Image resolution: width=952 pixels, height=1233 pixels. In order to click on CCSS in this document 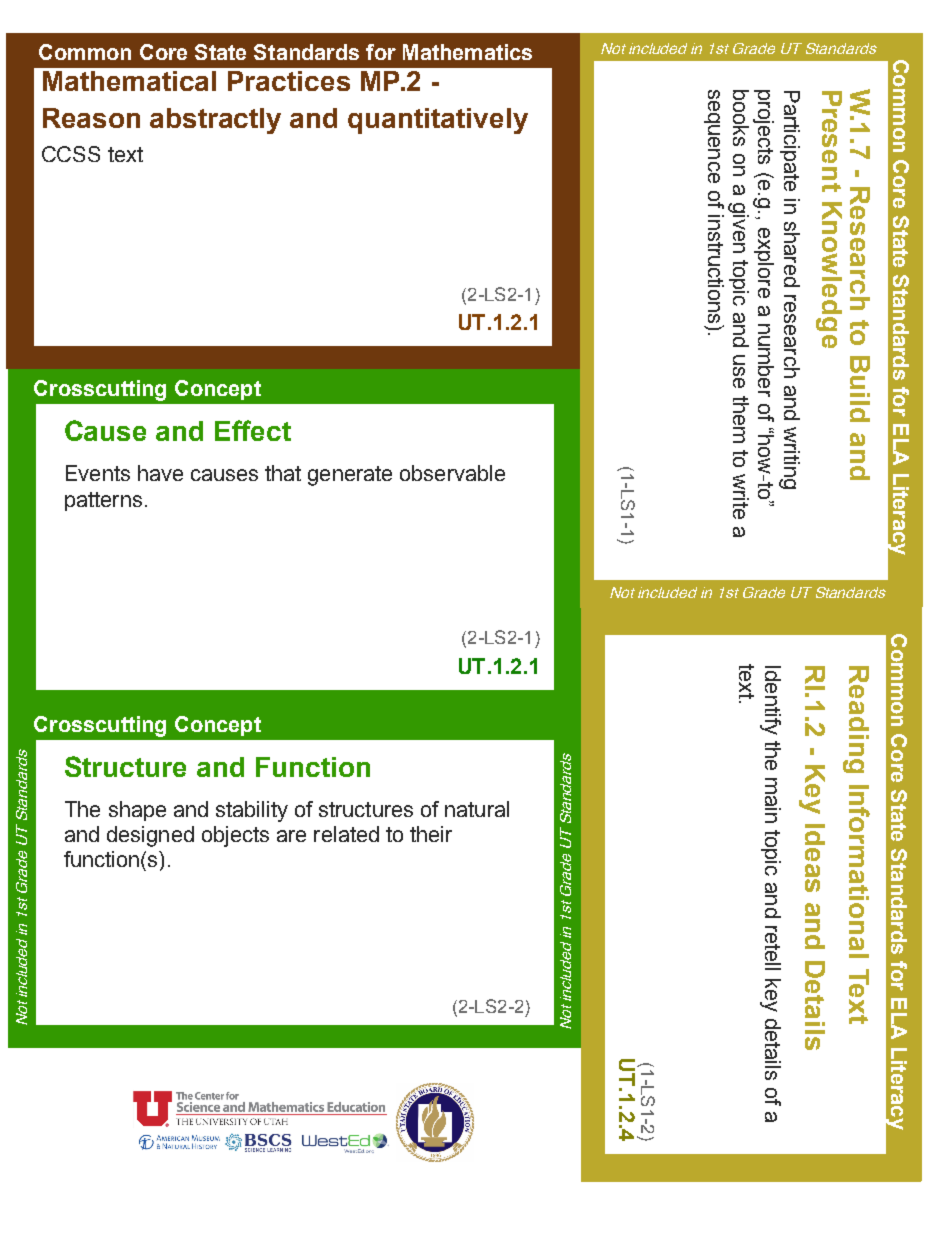, I will do `click(71, 154)`.
